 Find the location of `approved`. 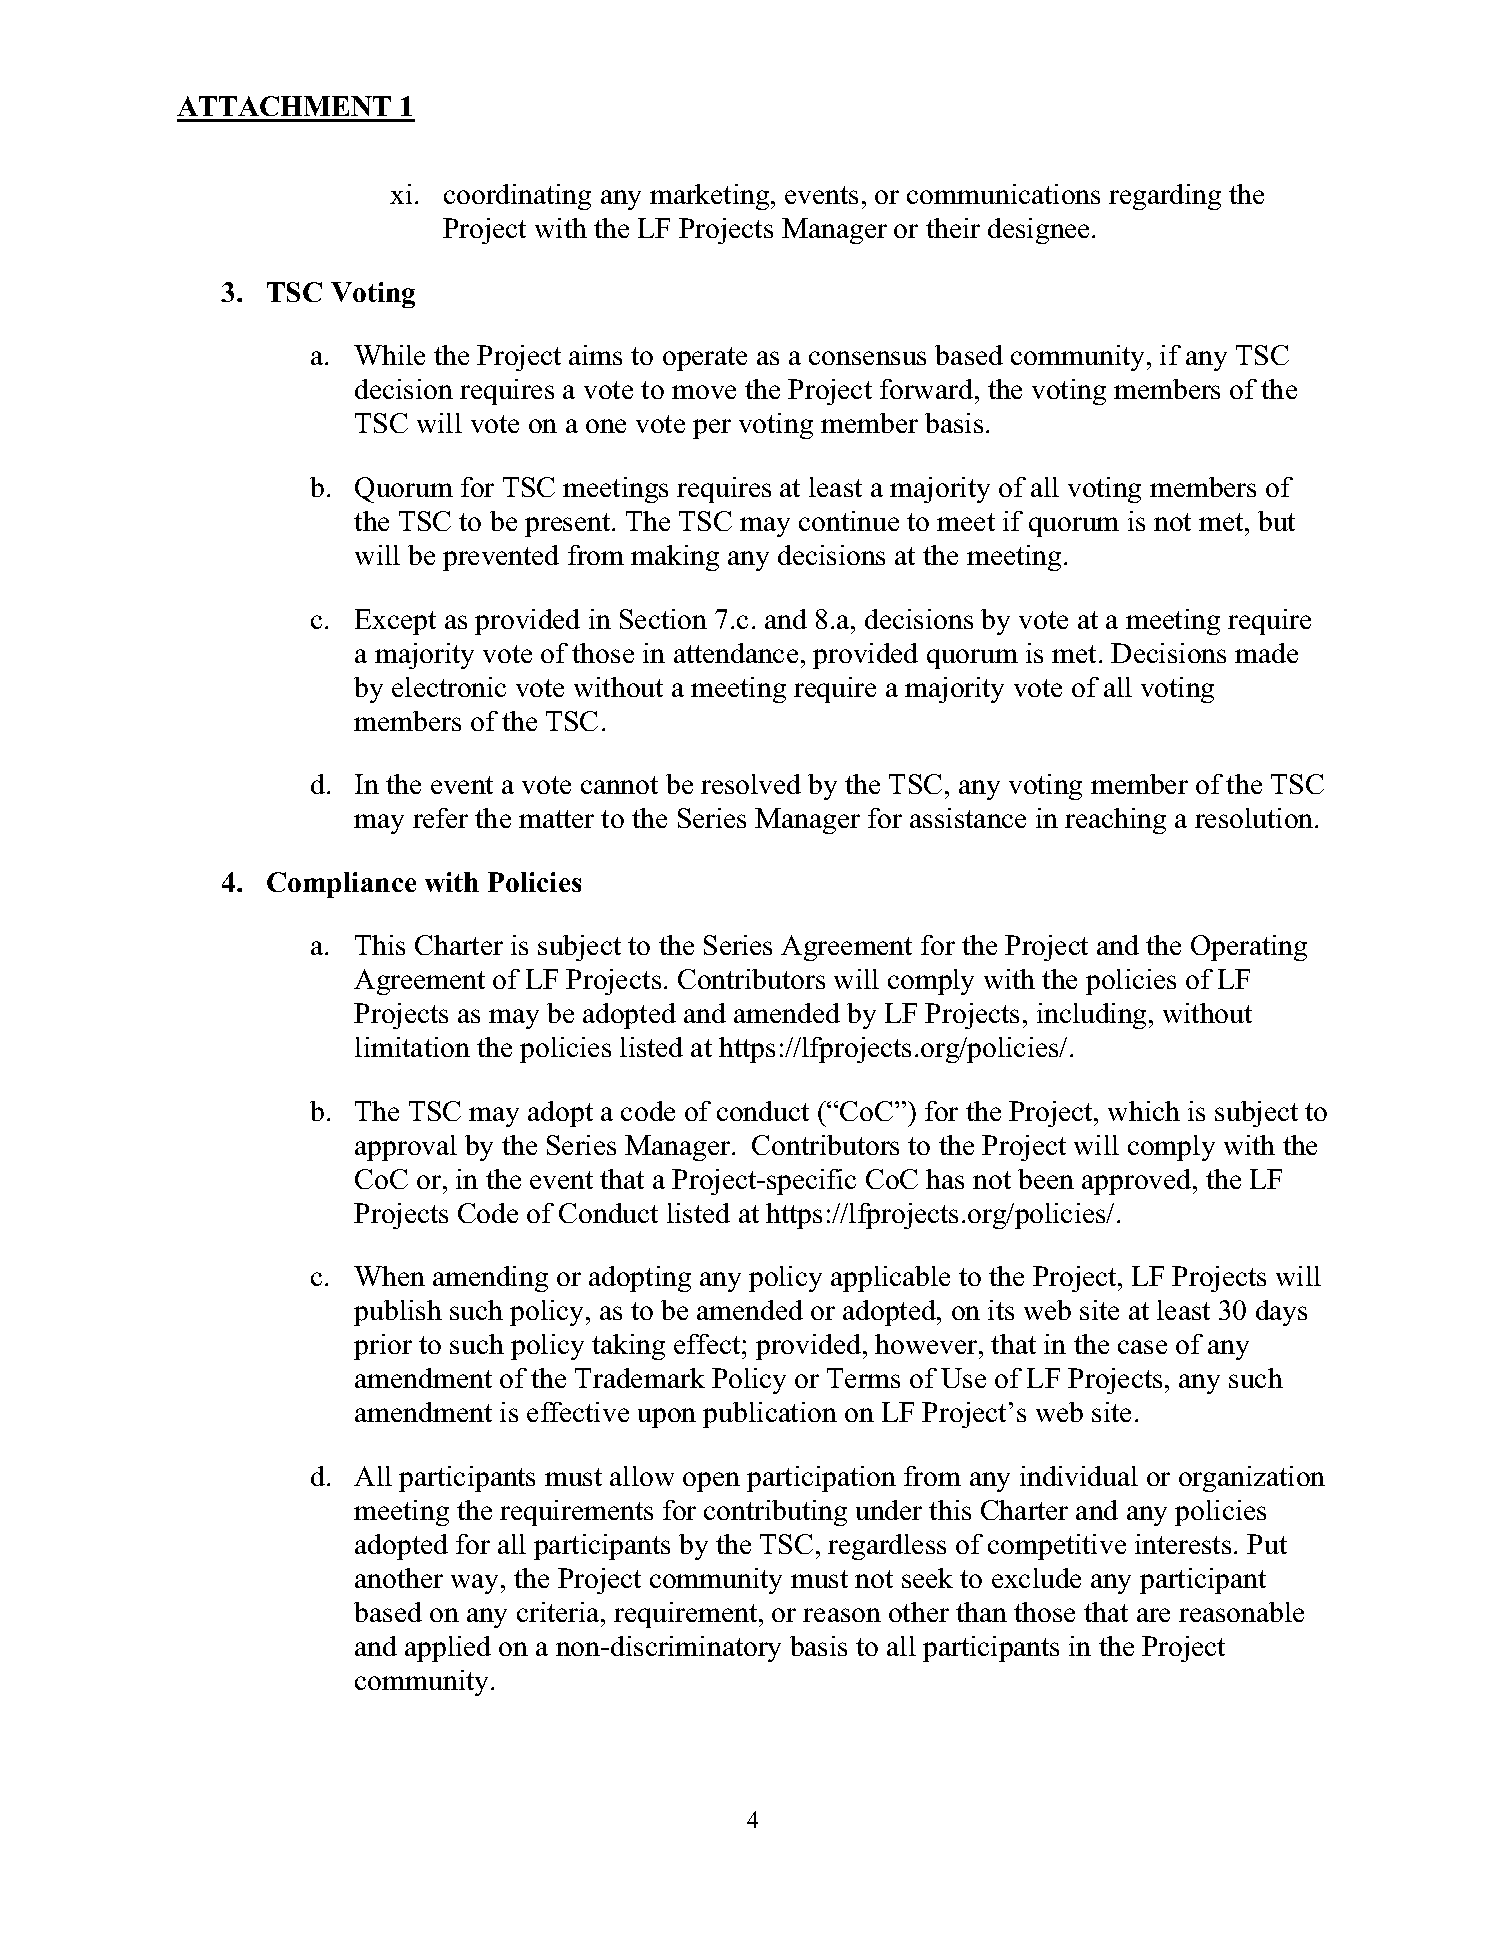

approved is located at coordinates (1138, 1182).
